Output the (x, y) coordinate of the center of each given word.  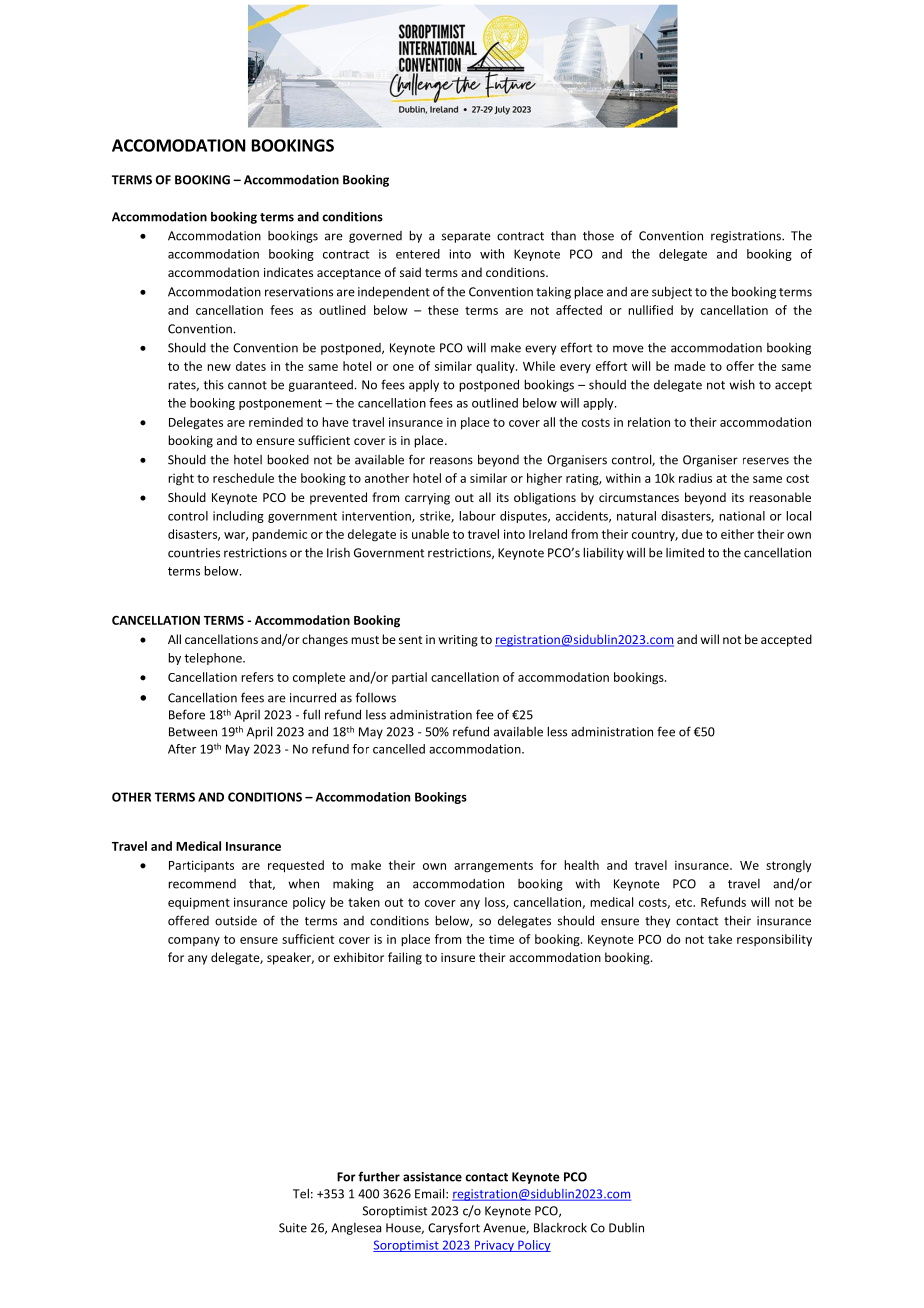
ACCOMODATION (179, 145)
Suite (293, 1228)
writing (458, 641)
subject (672, 292)
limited (685, 552)
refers (257, 677)
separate (466, 237)
